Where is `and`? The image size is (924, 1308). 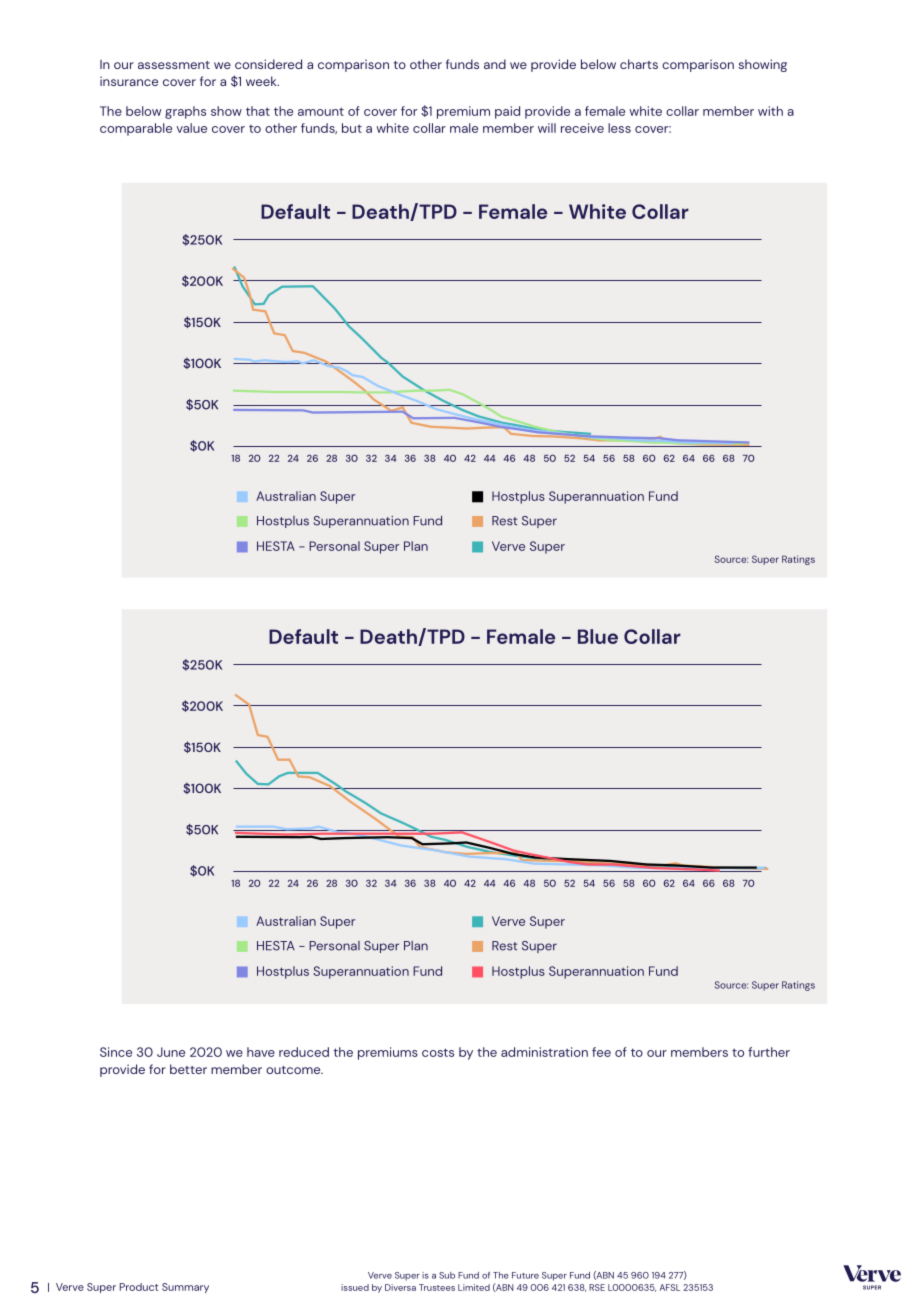 and is located at coordinates (495, 64).
